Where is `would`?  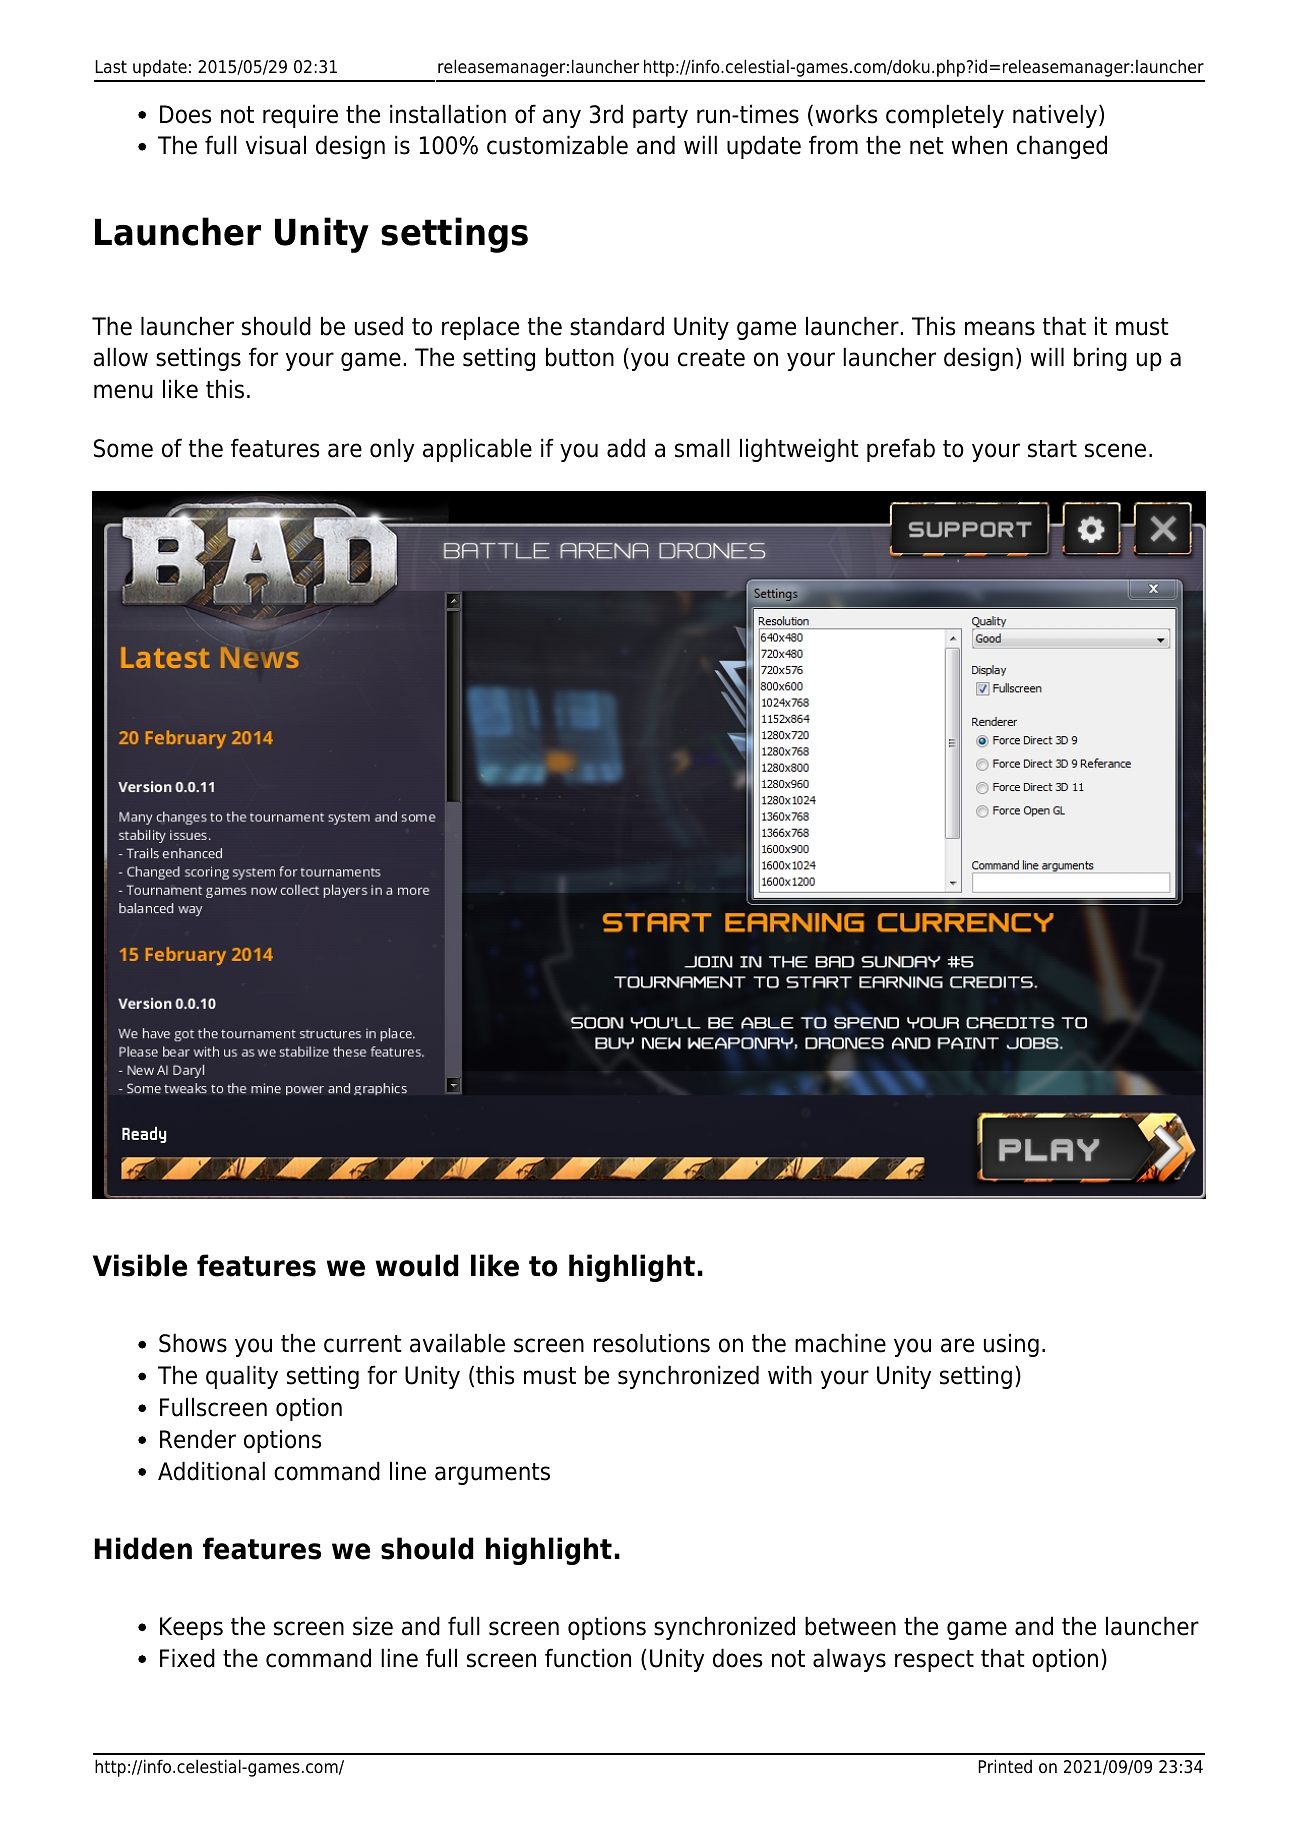 would is located at coordinates (417, 1265).
